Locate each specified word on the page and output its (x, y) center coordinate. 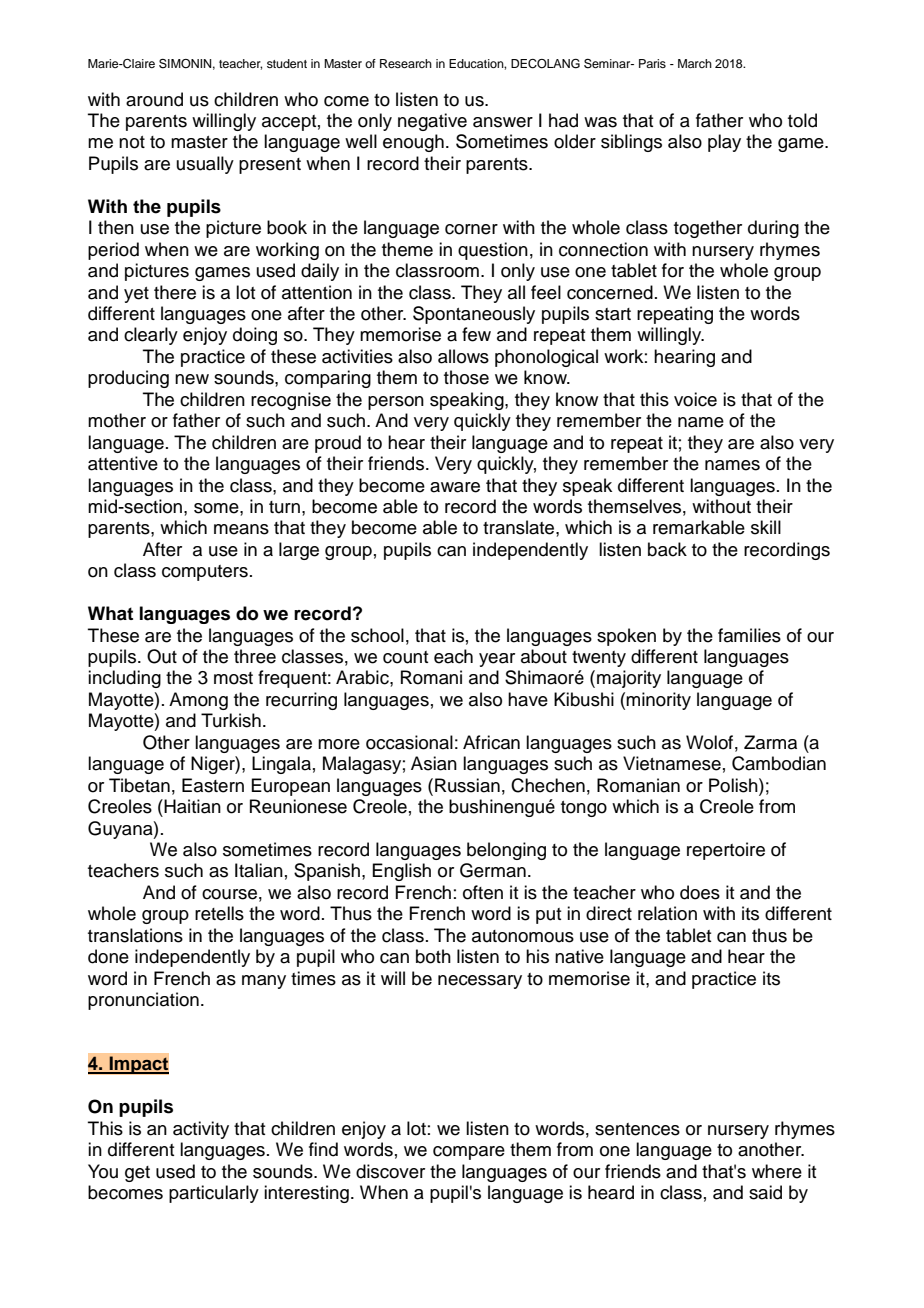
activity (201, 1130)
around (154, 99)
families (749, 635)
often (483, 892)
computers (205, 573)
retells (219, 913)
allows (463, 356)
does (700, 892)
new (192, 379)
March (695, 63)
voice (695, 399)
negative (432, 122)
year (497, 660)
